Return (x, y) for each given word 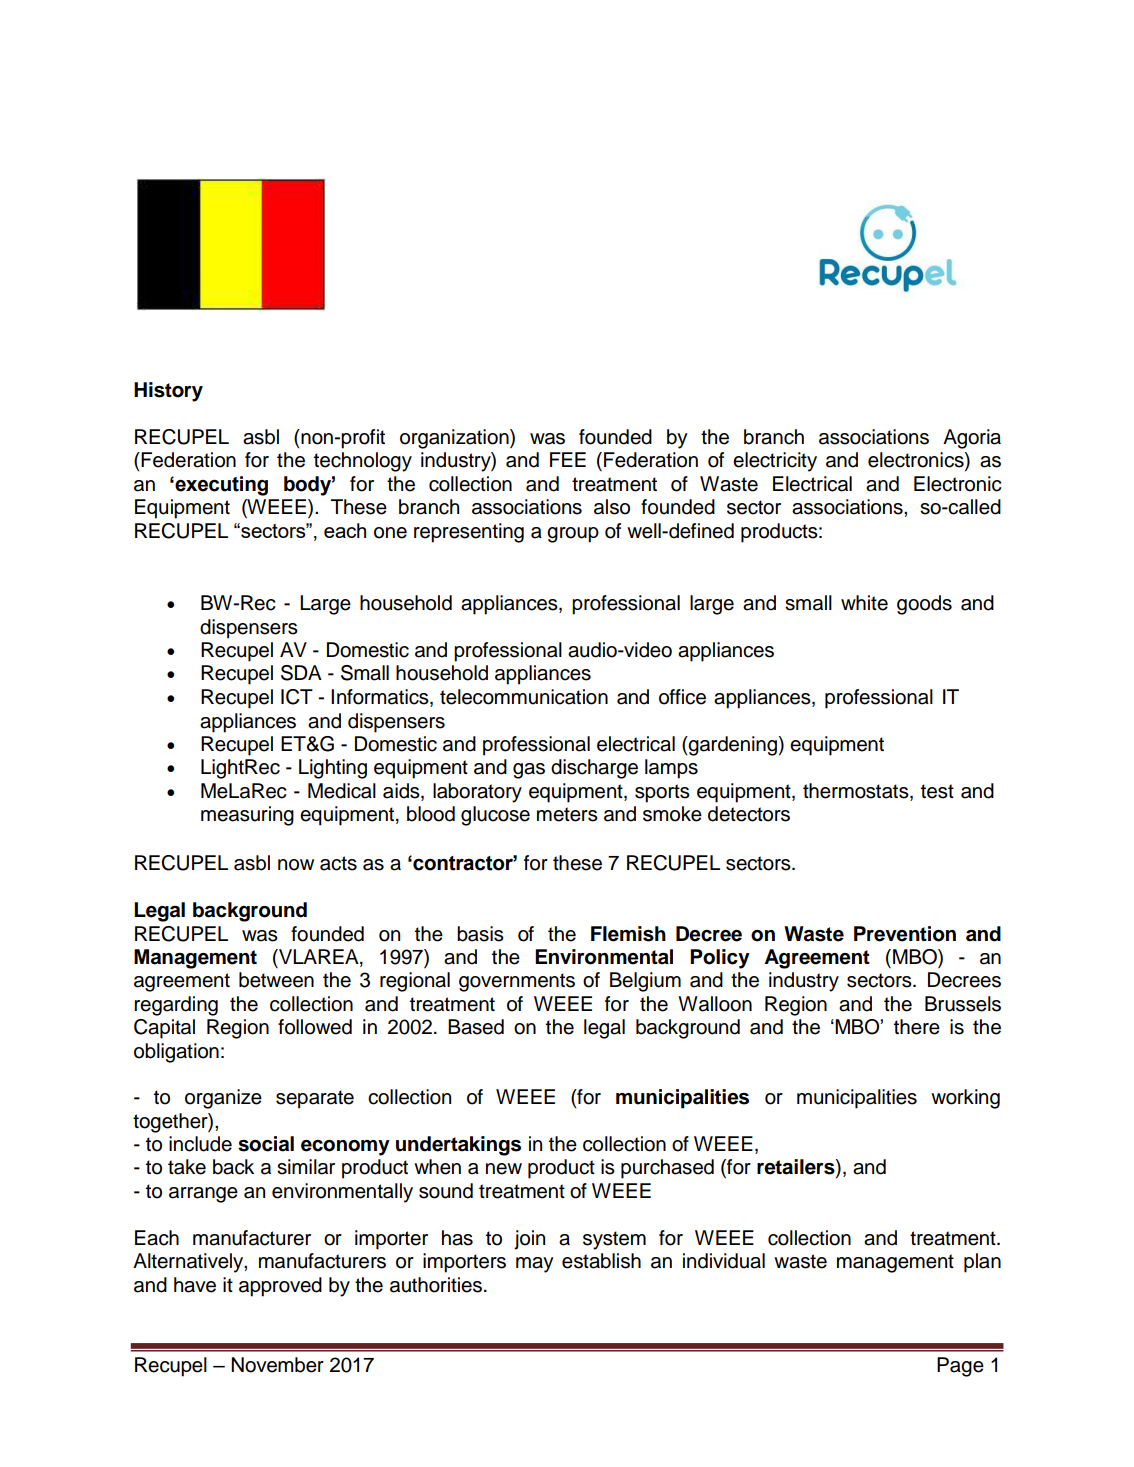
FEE (568, 459)
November (277, 1365)
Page (960, 1367)
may (535, 1265)
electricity (775, 462)
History (168, 392)
